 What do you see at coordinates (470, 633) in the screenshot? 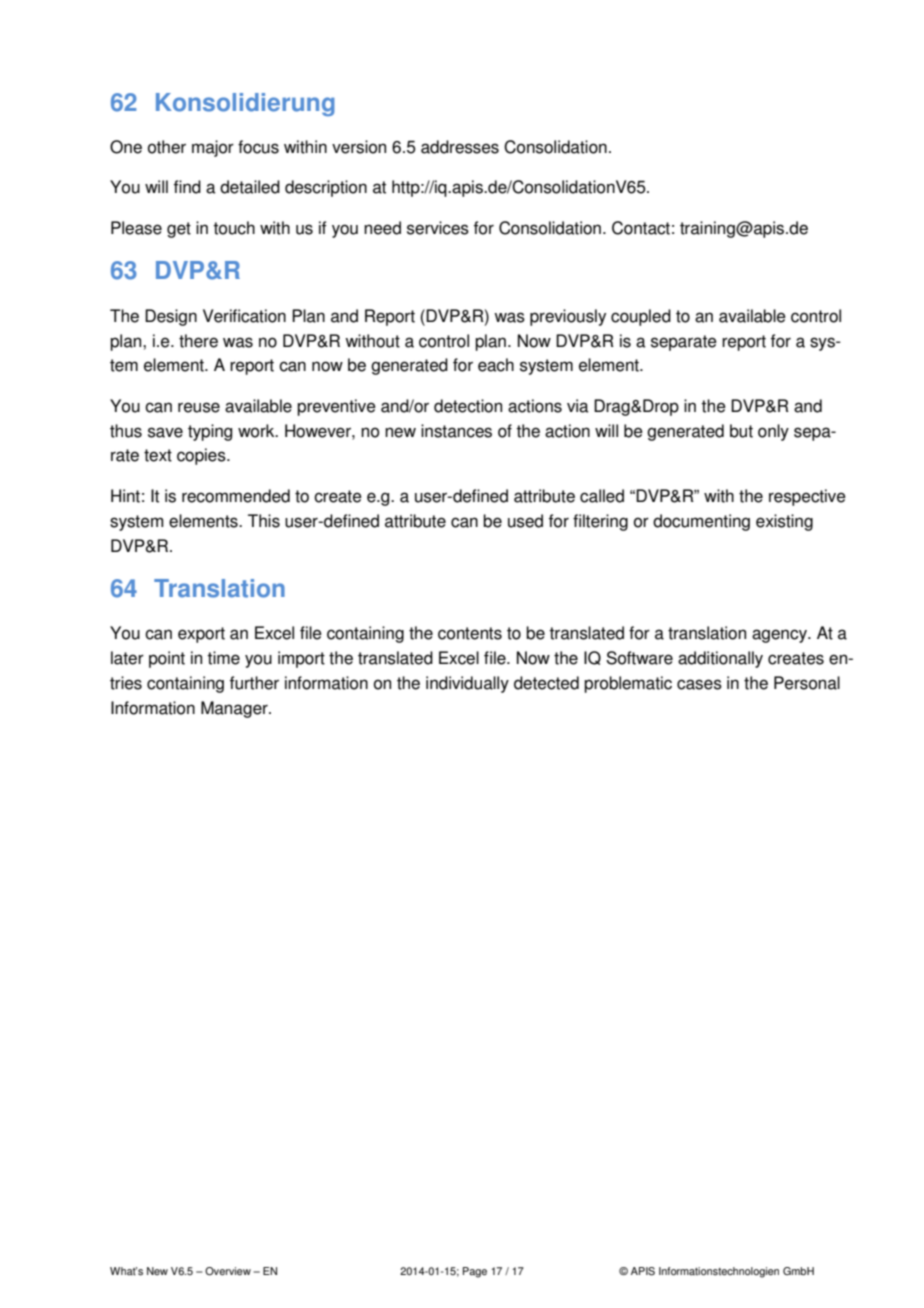
I see `contents` at bounding box center [470, 633].
